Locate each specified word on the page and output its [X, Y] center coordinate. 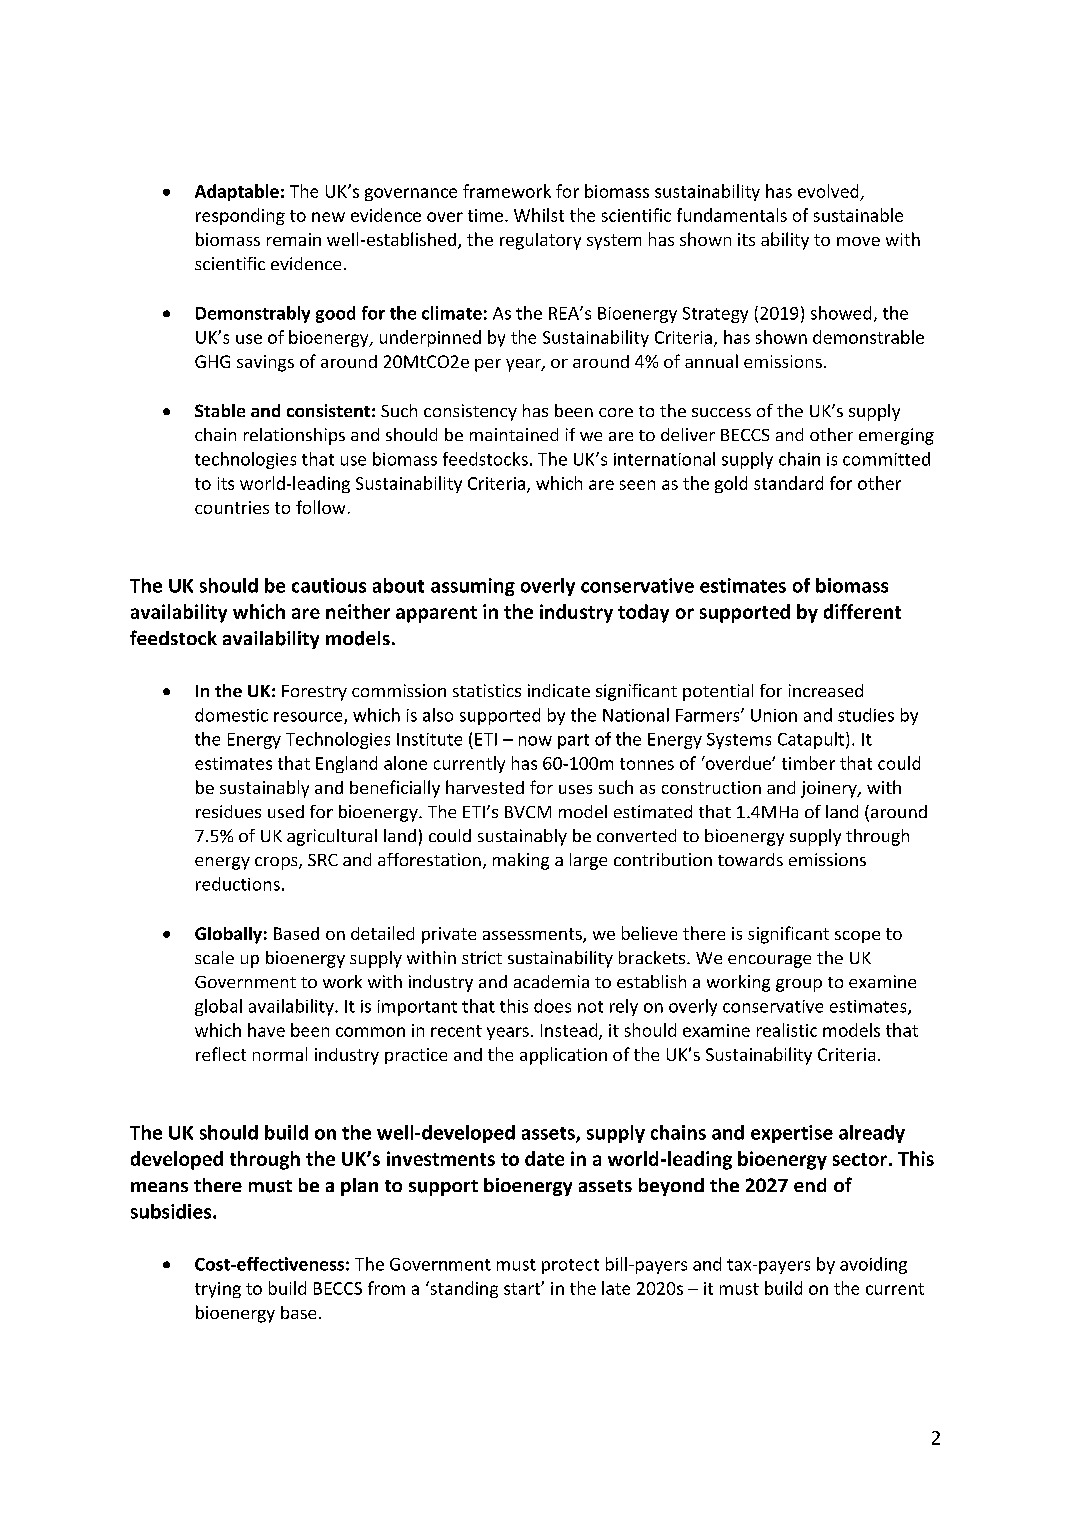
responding [240, 216]
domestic [231, 715]
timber [808, 763]
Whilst [539, 215]
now [535, 741]
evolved [828, 191]
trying [218, 1290]
